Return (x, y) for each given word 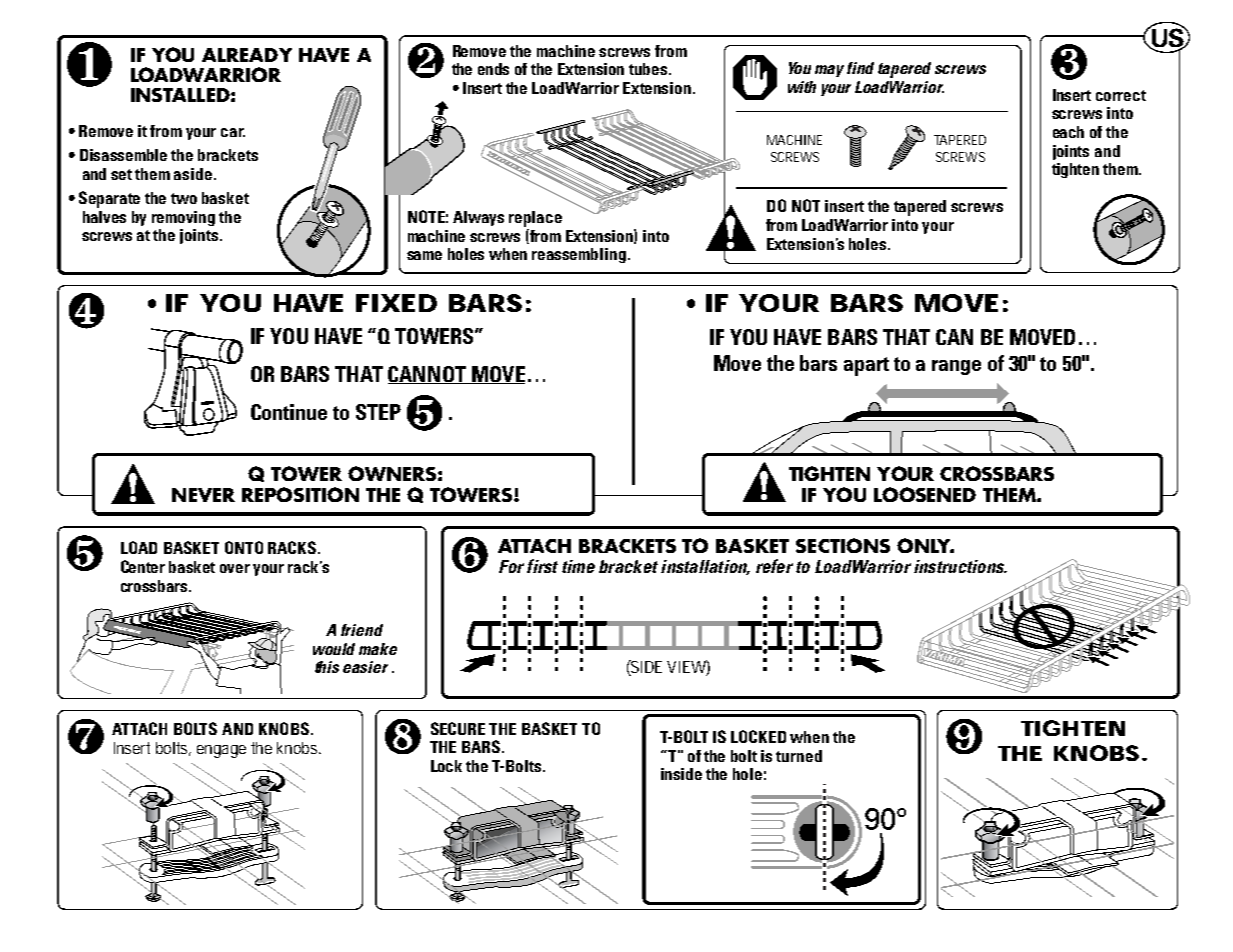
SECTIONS (843, 545)
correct (1121, 95)
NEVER (203, 495)
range (956, 367)
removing (183, 218)
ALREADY (247, 55)
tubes (649, 69)
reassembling (579, 255)
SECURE (458, 728)
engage (221, 751)
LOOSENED (925, 494)
